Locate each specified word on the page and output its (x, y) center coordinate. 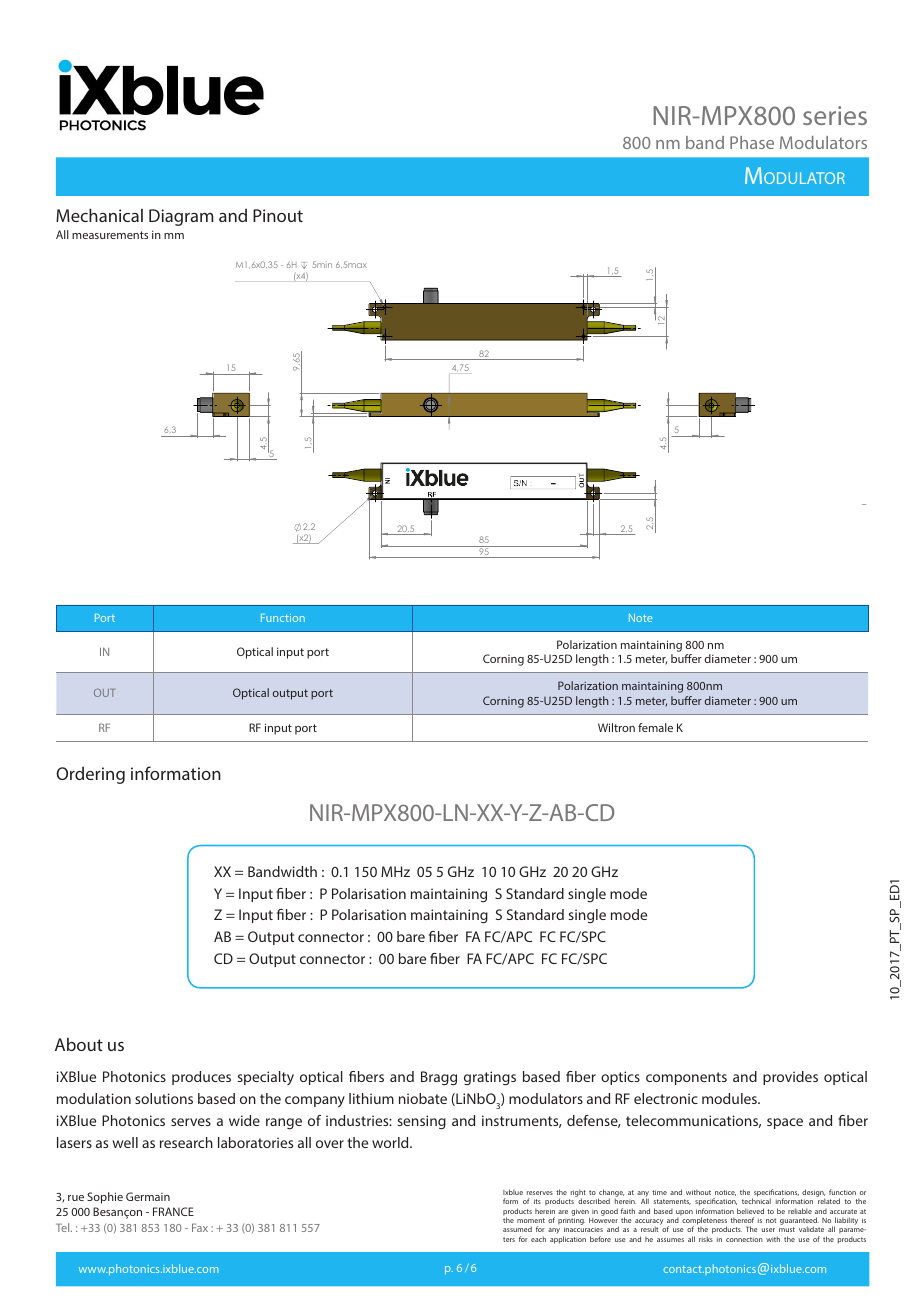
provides (790, 1078)
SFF (750, 714)
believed (750, 1211)
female (655, 727)
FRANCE (173, 1211)
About (79, 1044)
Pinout (278, 215)
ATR (726, 714)
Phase (752, 142)
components (686, 1078)
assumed (517, 1229)
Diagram (181, 217)
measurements (110, 235)
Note (641, 618)
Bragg (439, 1078)
